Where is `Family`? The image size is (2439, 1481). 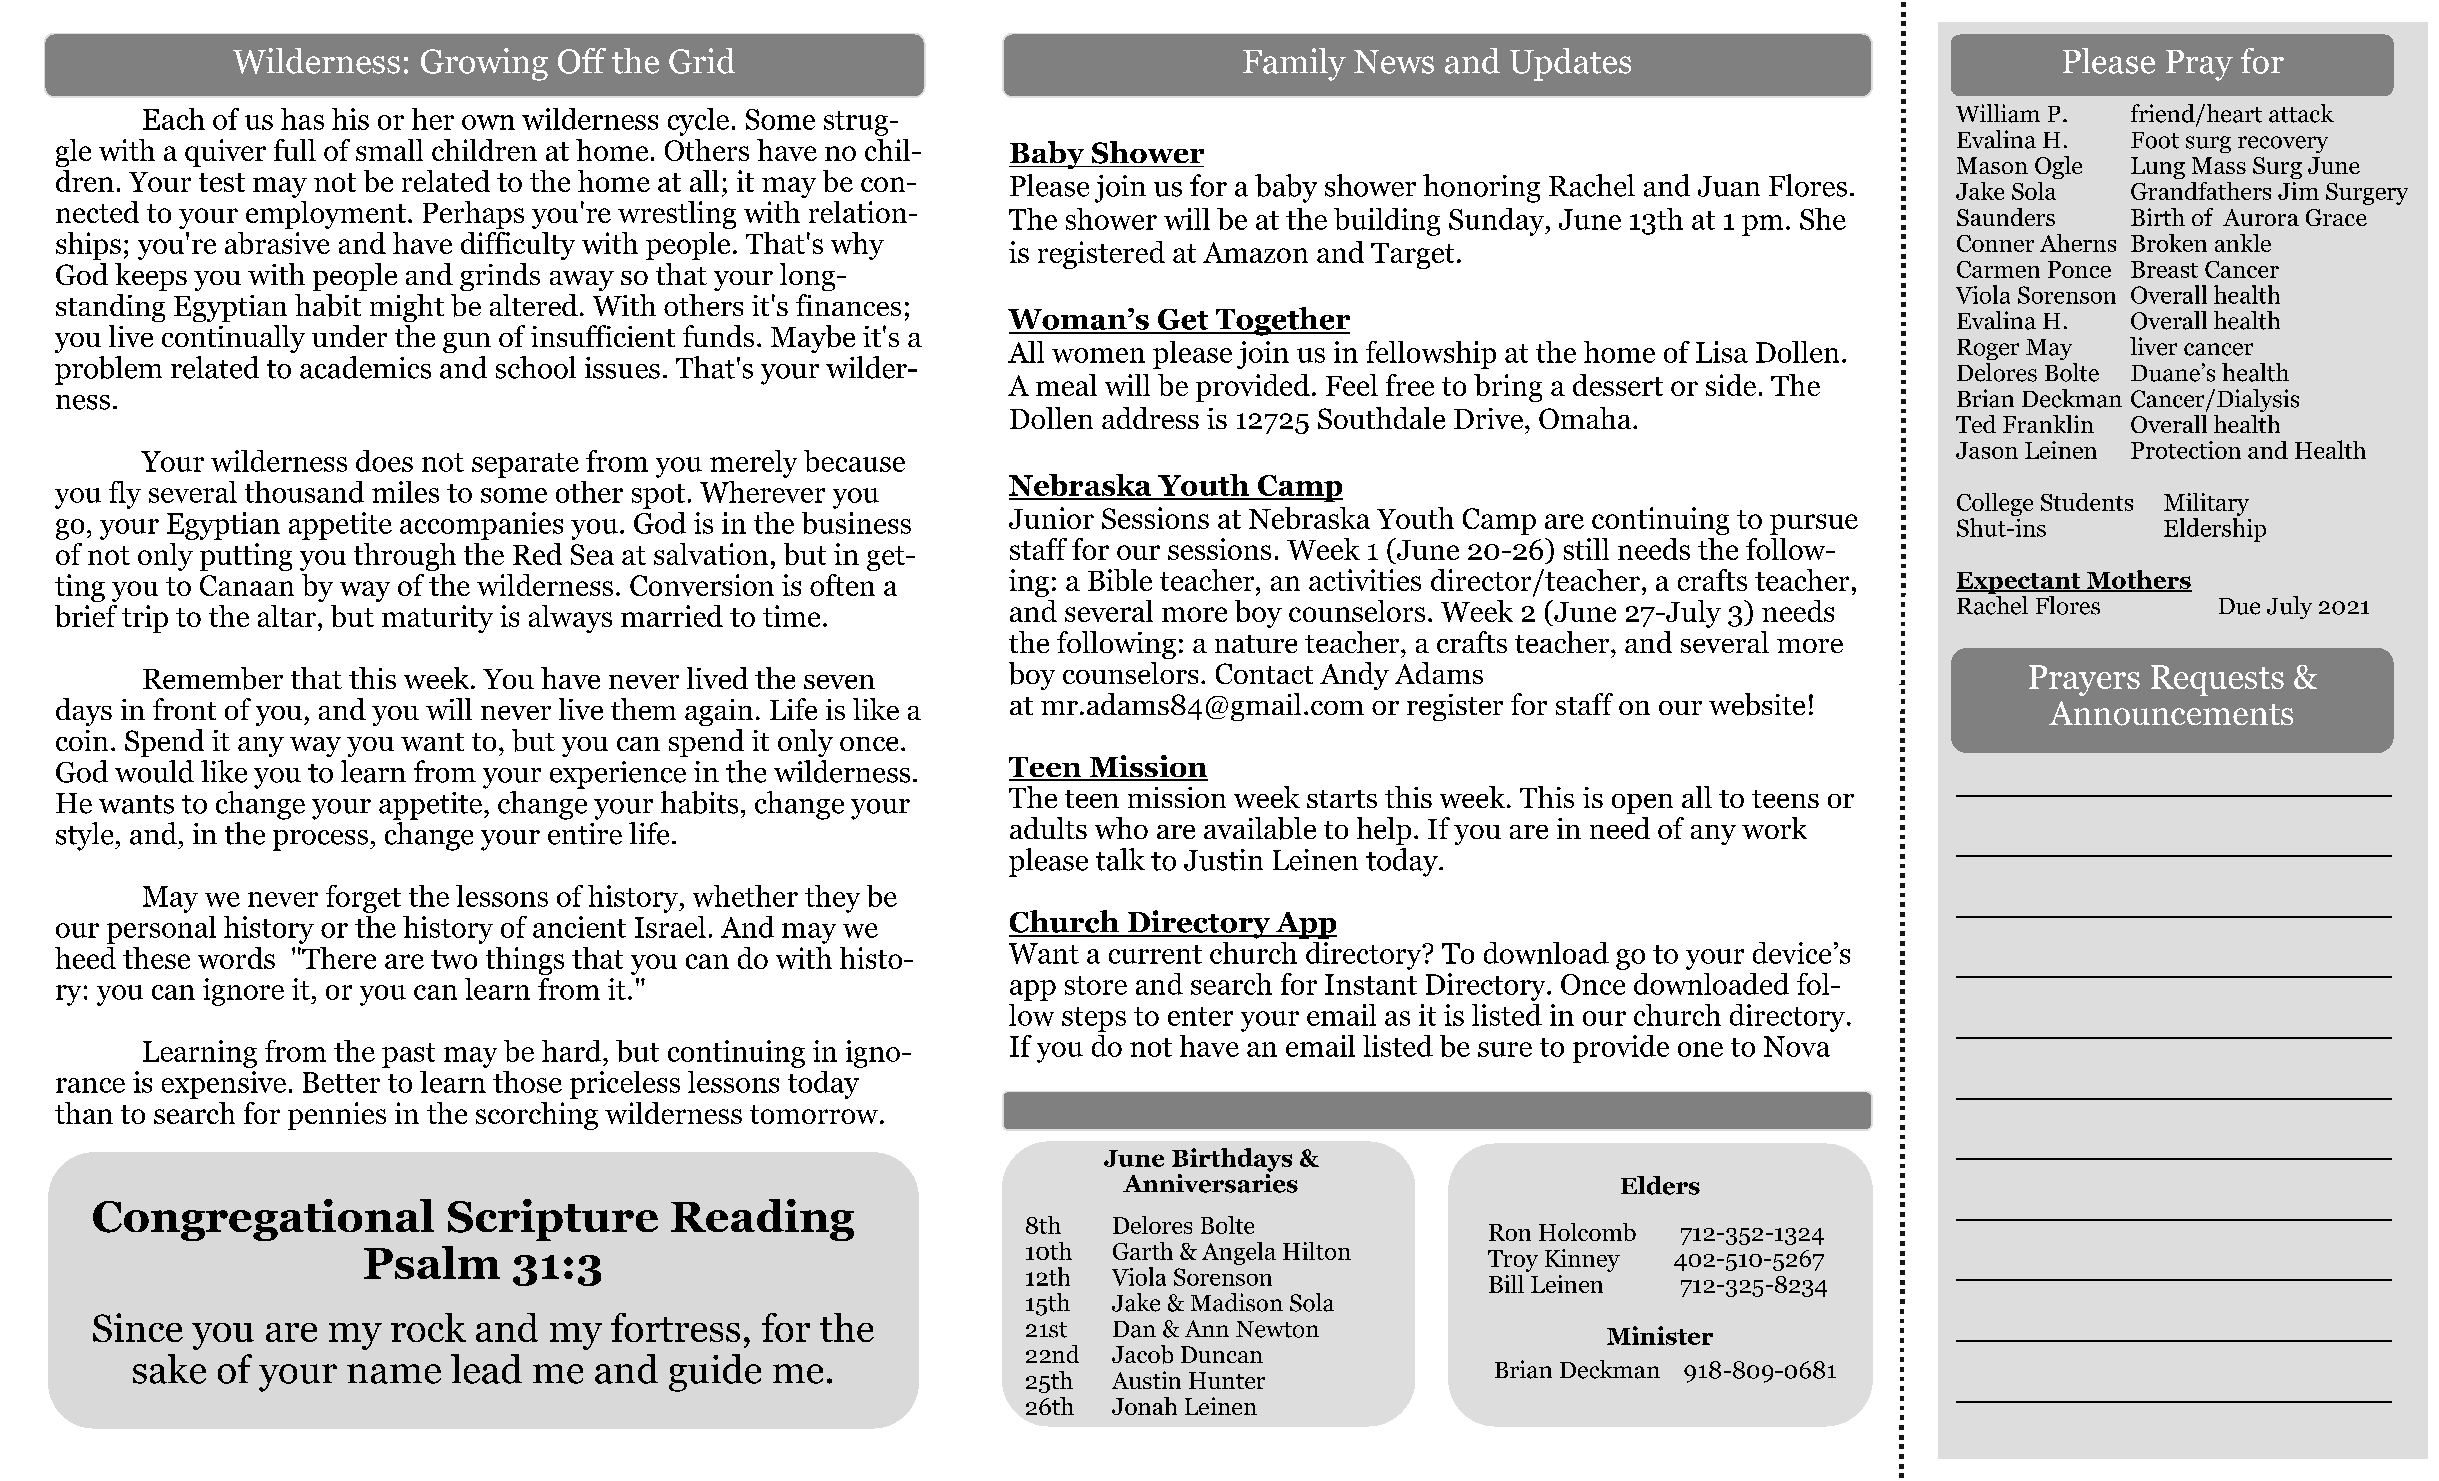
Family is located at coordinates (1294, 64).
